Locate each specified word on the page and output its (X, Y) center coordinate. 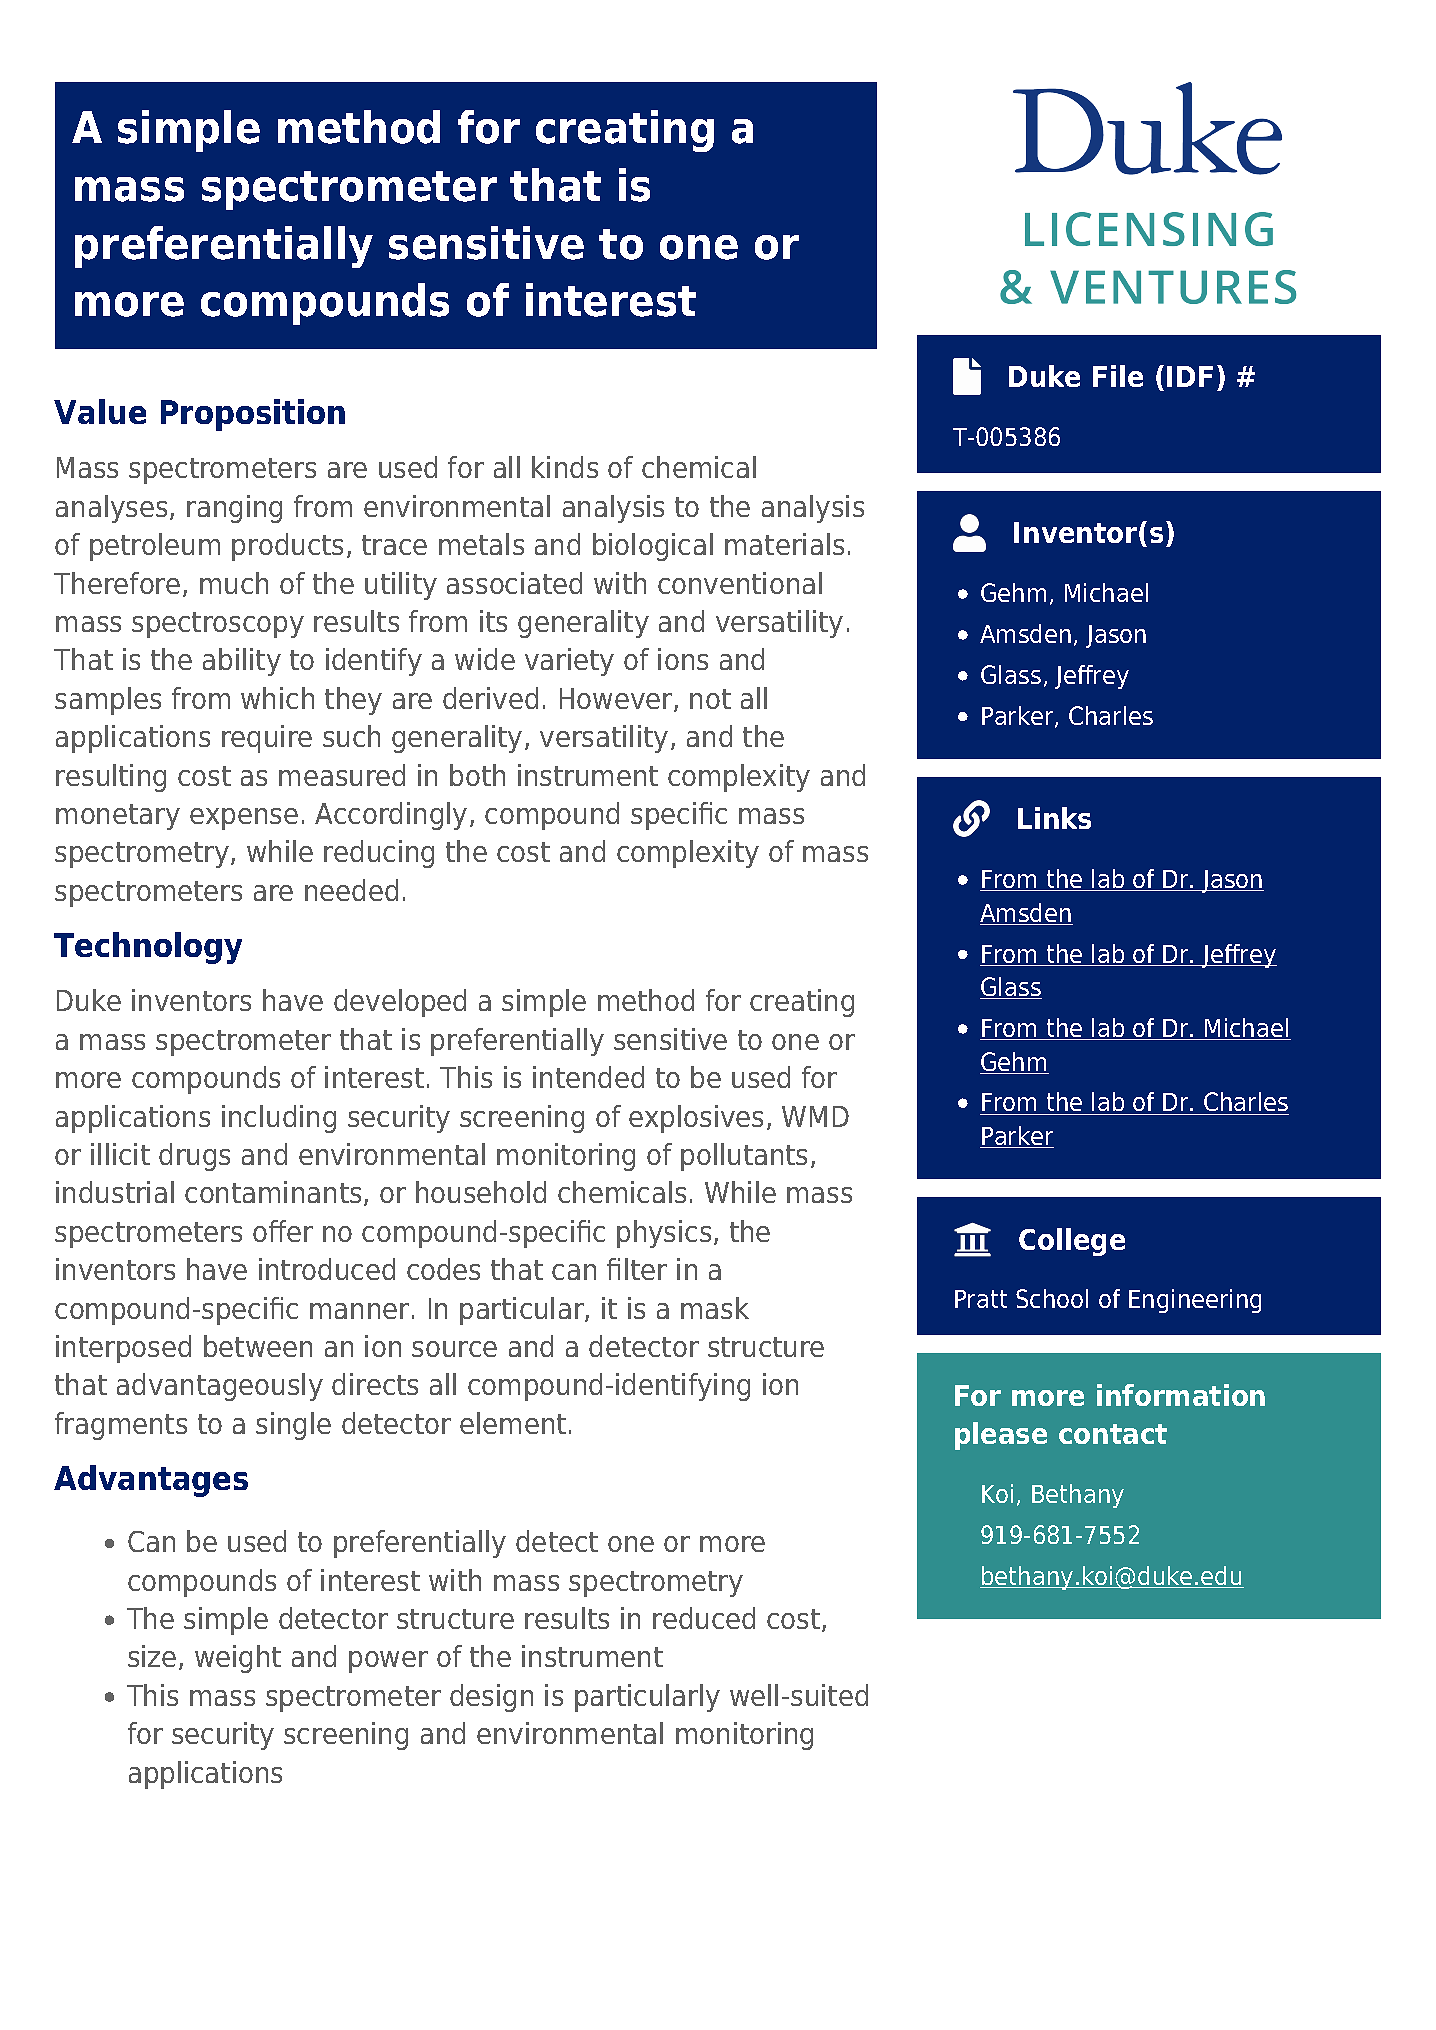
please (1001, 1436)
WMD (815, 1116)
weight (238, 1659)
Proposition (253, 415)
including (279, 1119)
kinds (565, 467)
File (1118, 376)
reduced (704, 1618)
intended (588, 1077)
